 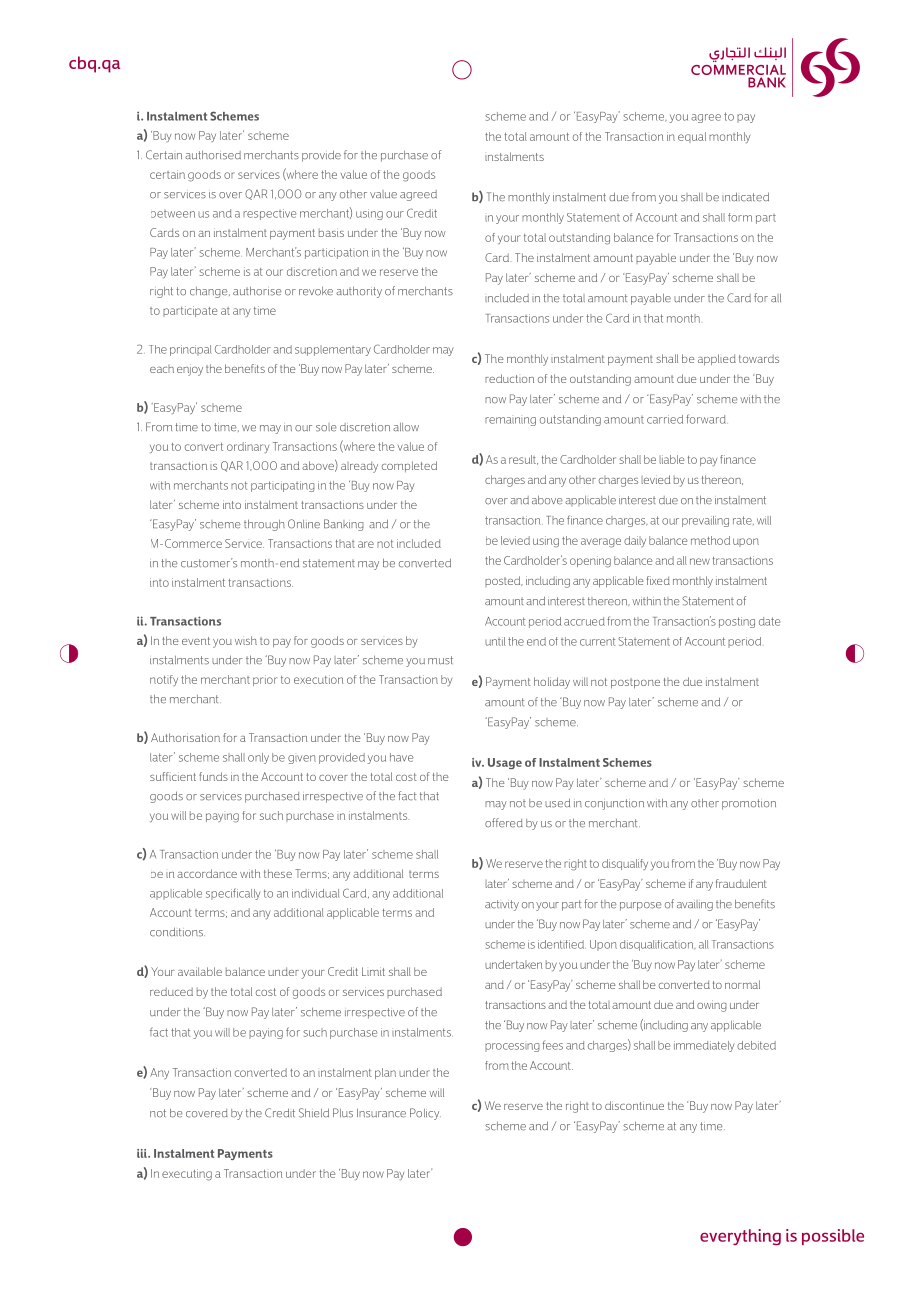 What do you see at coordinates (695, 905) in the screenshot?
I see `availing` at bounding box center [695, 905].
